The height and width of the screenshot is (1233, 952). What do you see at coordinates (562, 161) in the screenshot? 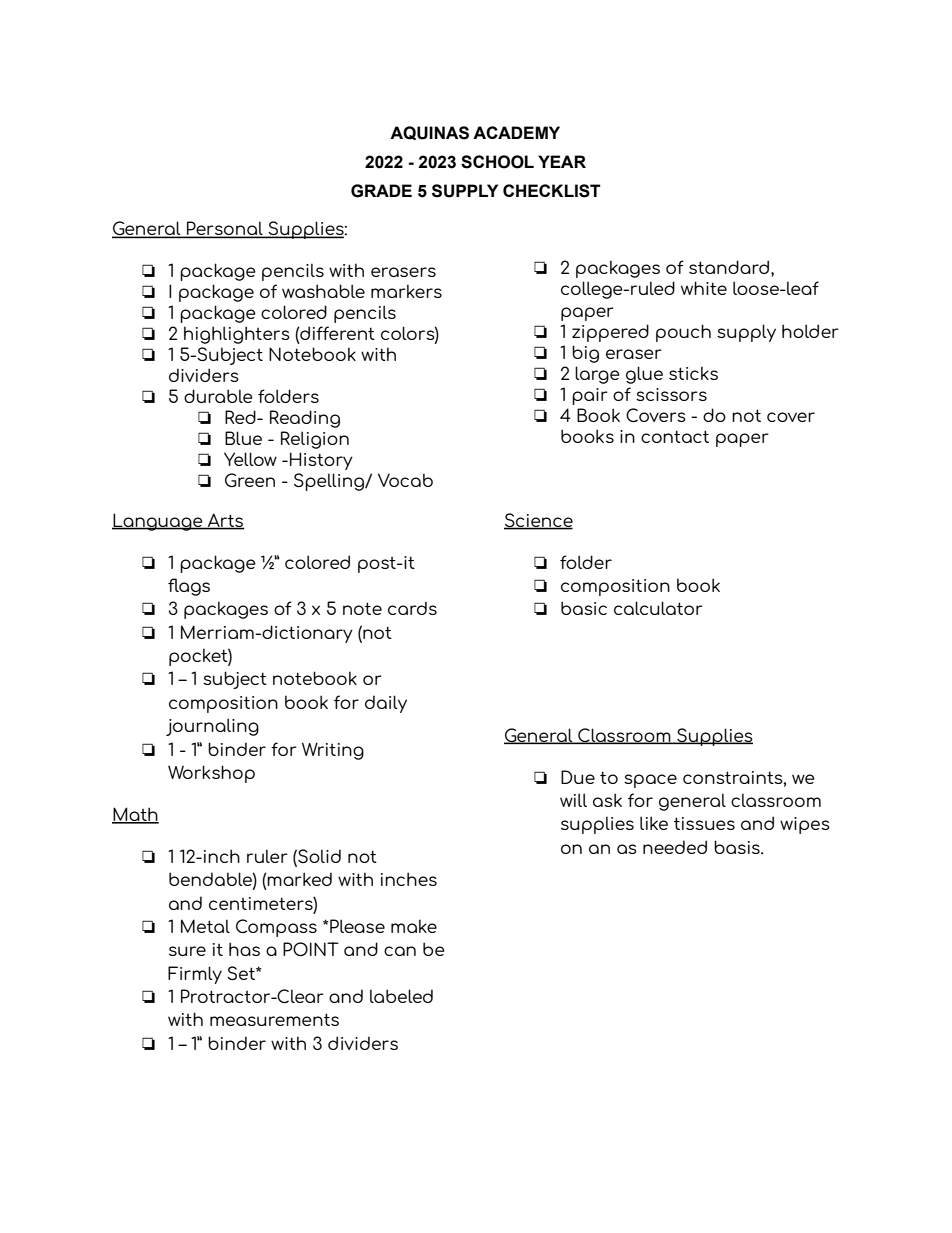
I see `YEAR` at bounding box center [562, 161].
